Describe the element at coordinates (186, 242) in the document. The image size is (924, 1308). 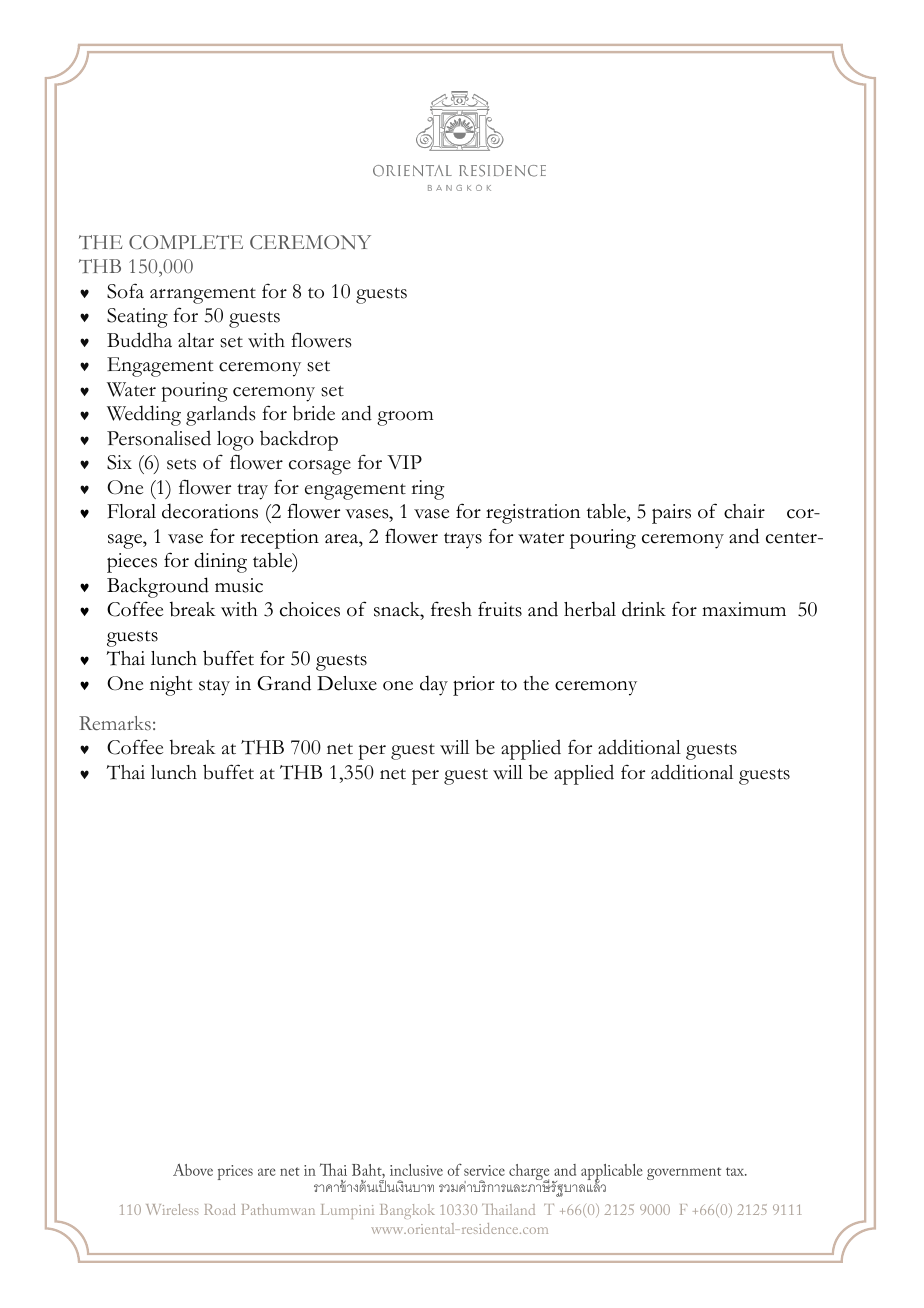
I see `COMPLETE` at that location.
